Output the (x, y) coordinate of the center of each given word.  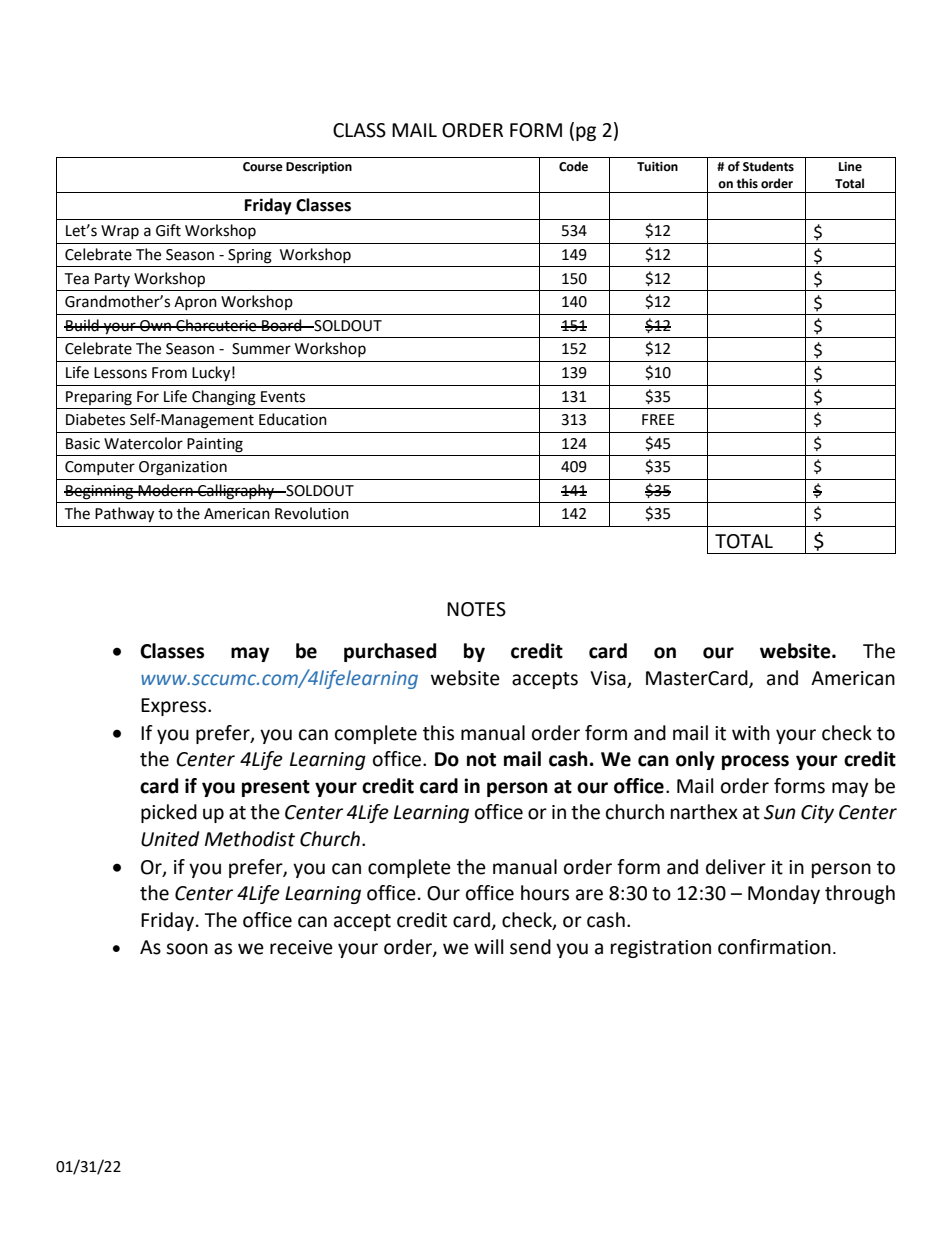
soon (187, 949)
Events (283, 397)
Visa (609, 679)
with (751, 733)
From (169, 373)
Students (768, 166)
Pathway (124, 515)
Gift (168, 230)
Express (175, 707)
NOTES (476, 609)
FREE (658, 419)
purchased (390, 652)
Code (573, 166)
